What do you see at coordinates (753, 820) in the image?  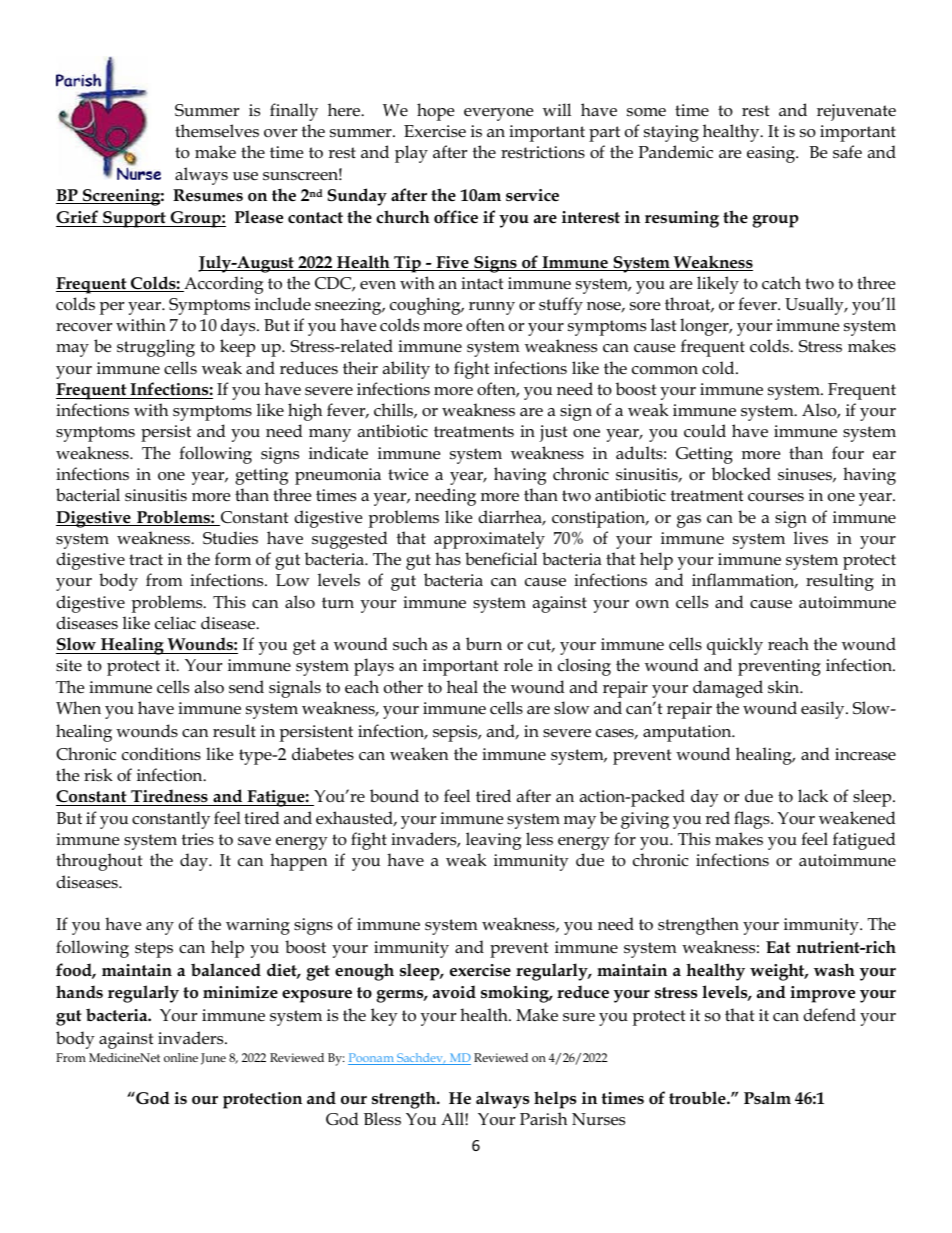 I see `flags` at bounding box center [753, 820].
